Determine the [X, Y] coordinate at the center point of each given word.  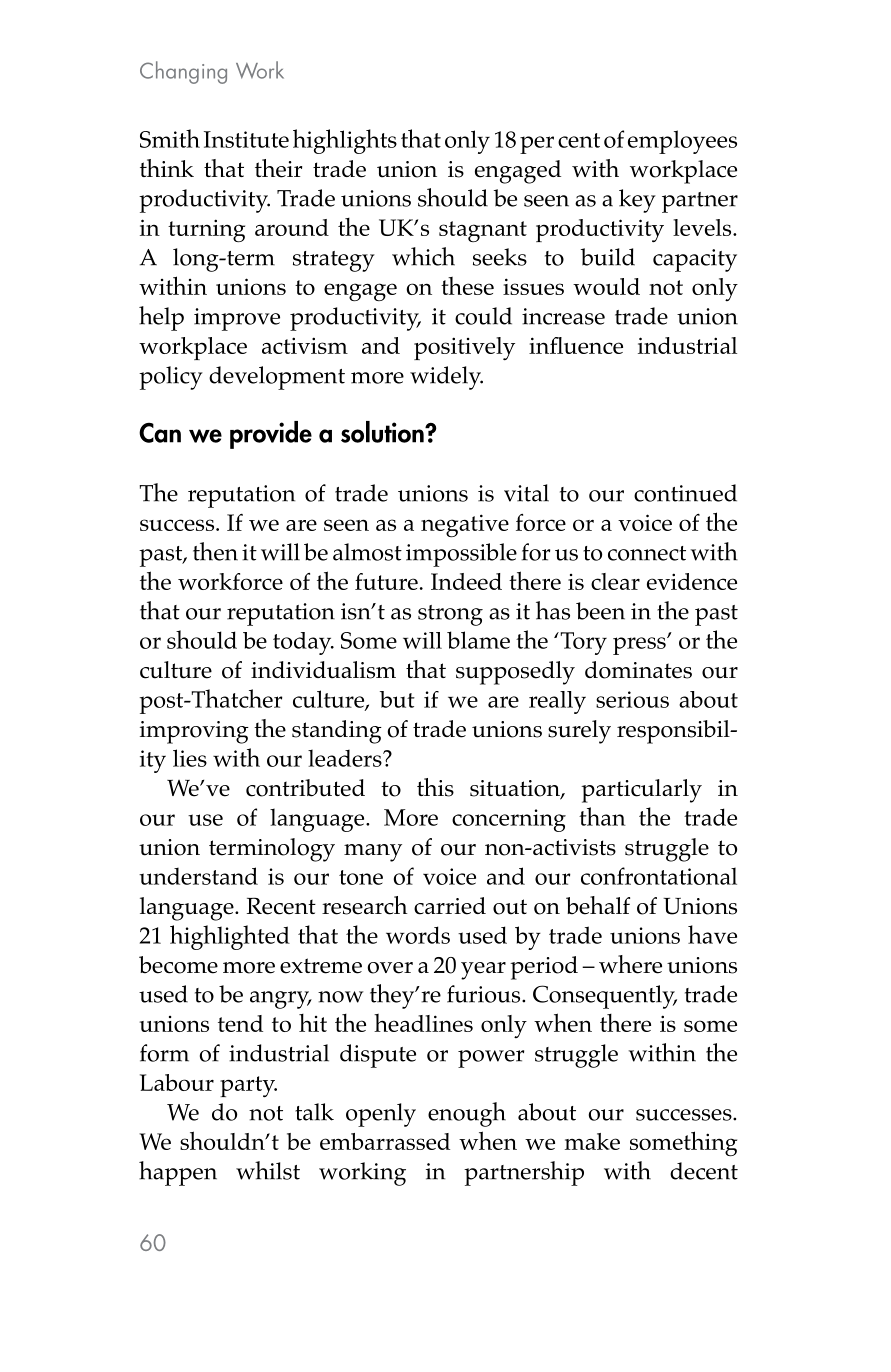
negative [465, 525]
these [467, 286]
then [215, 551]
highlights [345, 141]
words [418, 935]
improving [194, 732]
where [630, 964]
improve [237, 319]
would [606, 286]
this [435, 787]
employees [682, 142]
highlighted [230, 937]
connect [647, 553]
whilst [268, 1170]
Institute [246, 139]
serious [632, 699]
